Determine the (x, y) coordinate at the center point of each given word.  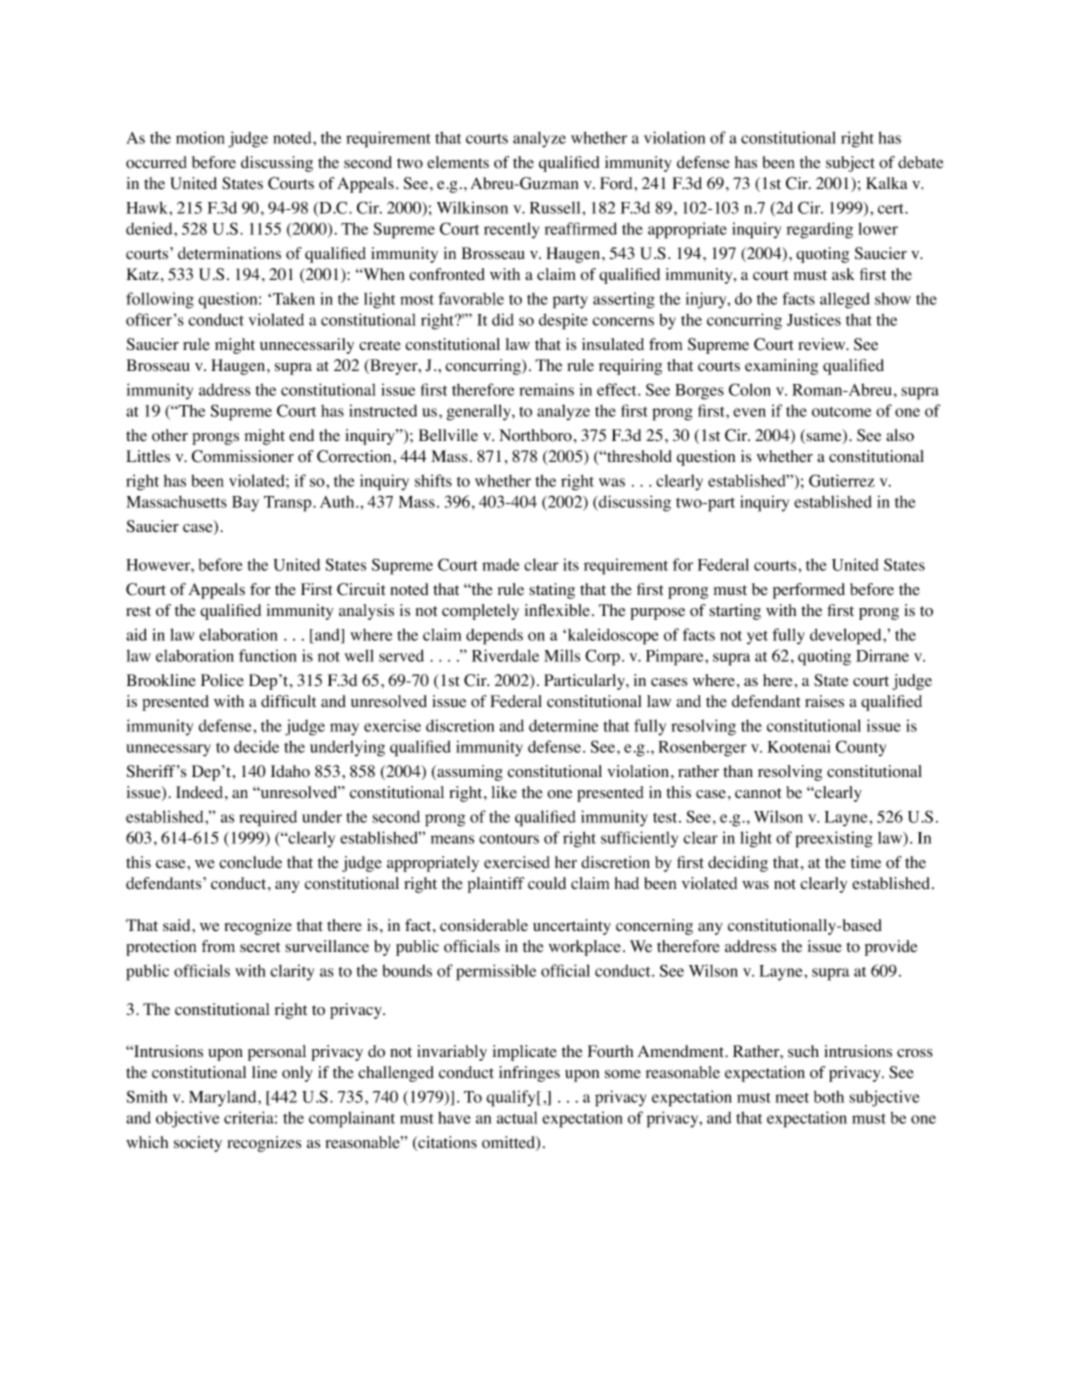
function (268, 655)
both (829, 1097)
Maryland (224, 1099)
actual (517, 1117)
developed (847, 636)
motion (200, 137)
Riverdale (505, 655)
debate (921, 162)
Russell (555, 207)
